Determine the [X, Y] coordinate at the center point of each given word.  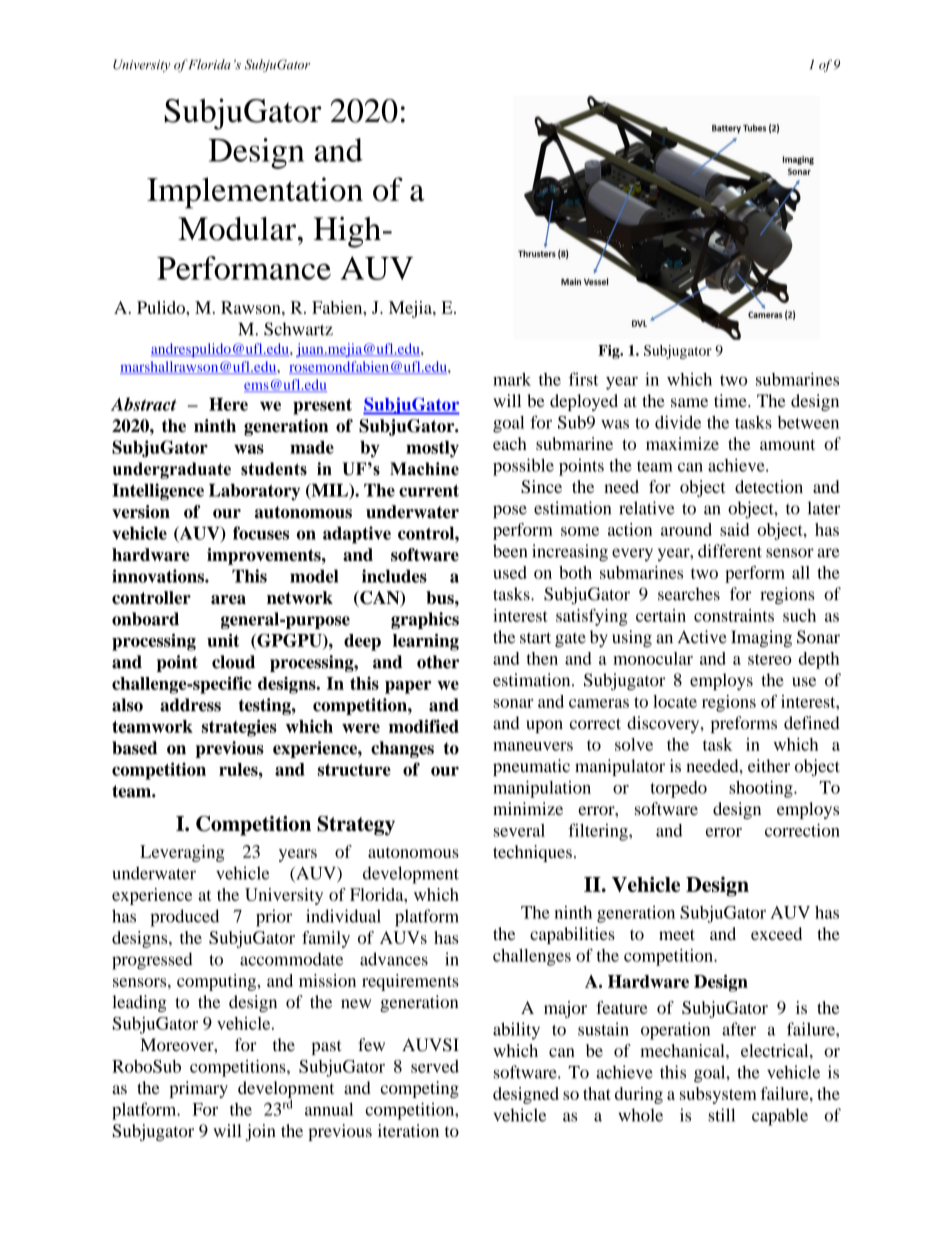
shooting [762, 789]
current [429, 491]
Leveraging [182, 853]
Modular [238, 229]
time [731, 400]
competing [420, 1089]
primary [198, 1089]
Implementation [255, 193]
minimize [528, 808]
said [735, 529]
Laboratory [254, 492]
